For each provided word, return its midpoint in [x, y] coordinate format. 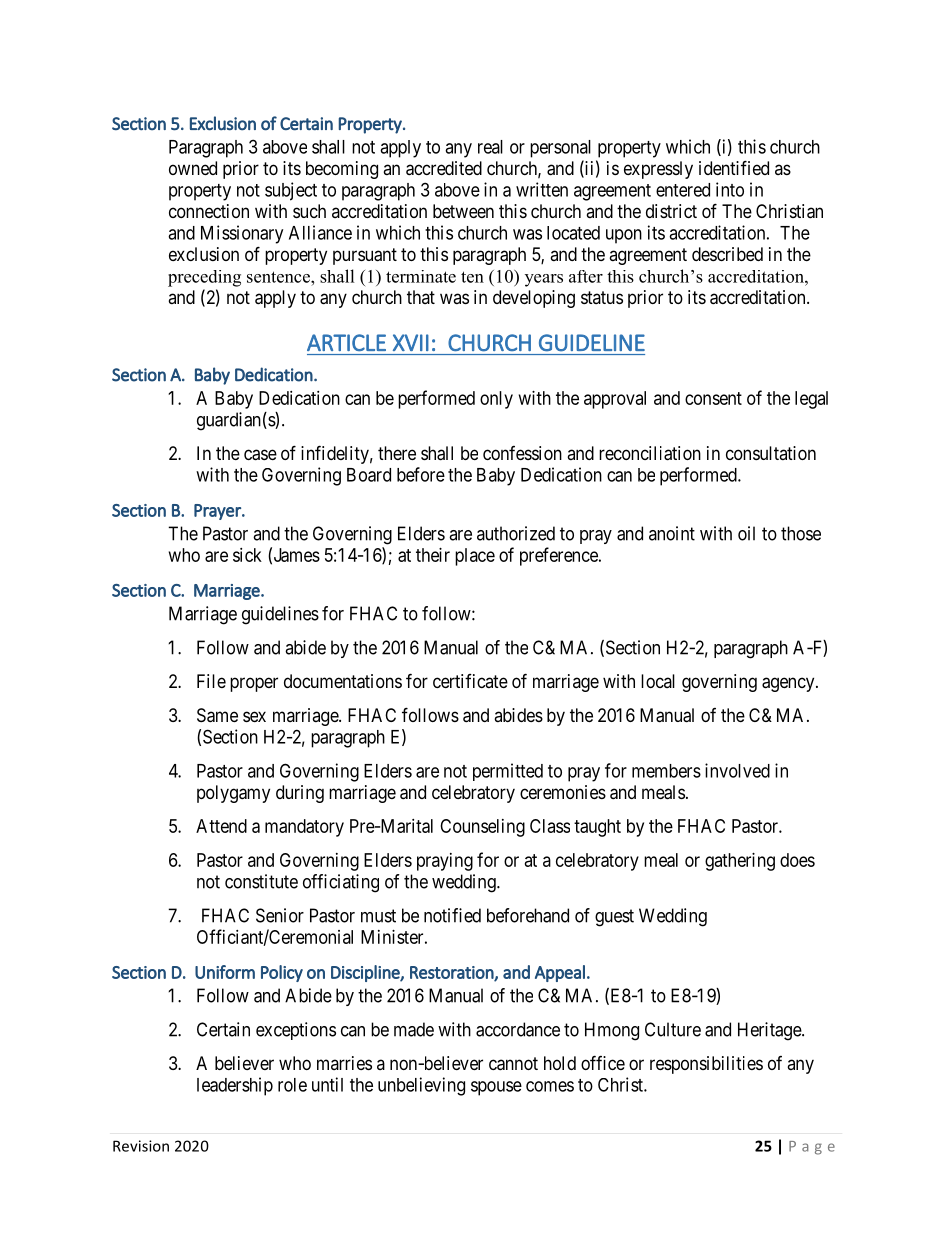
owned [193, 168]
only [496, 400]
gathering [740, 862]
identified [734, 167]
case [260, 455]
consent [713, 398]
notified [452, 915]
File [211, 681]
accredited [444, 168]
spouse [496, 1088]
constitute [261, 881]
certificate [470, 681]
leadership [235, 1086]
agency [789, 684]
